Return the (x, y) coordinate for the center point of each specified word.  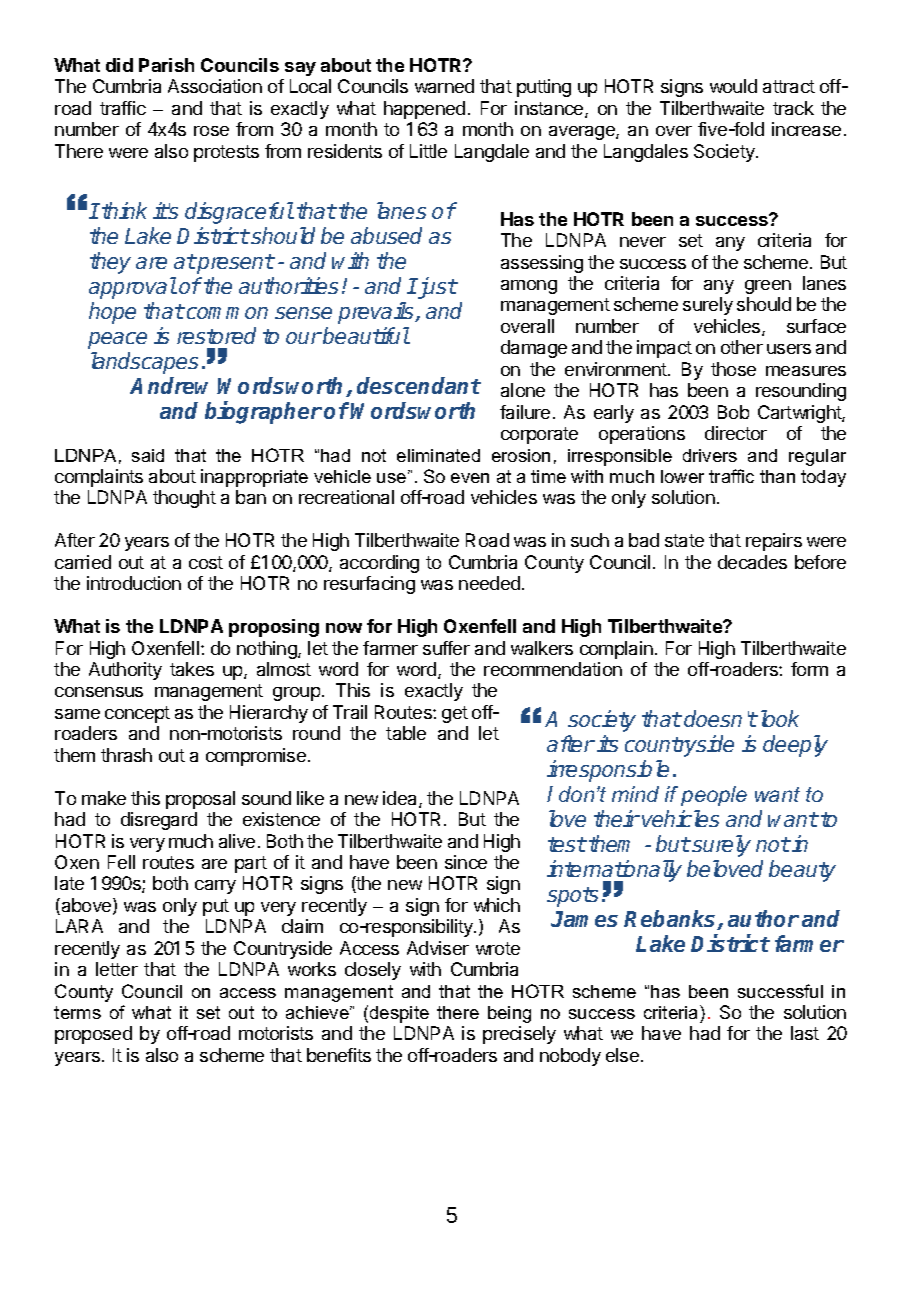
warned (444, 86)
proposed (93, 1035)
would (733, 86)
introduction (134, 583)
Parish (166, 65)
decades (752, 562)
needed (489, 583)
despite (399, 1014)
